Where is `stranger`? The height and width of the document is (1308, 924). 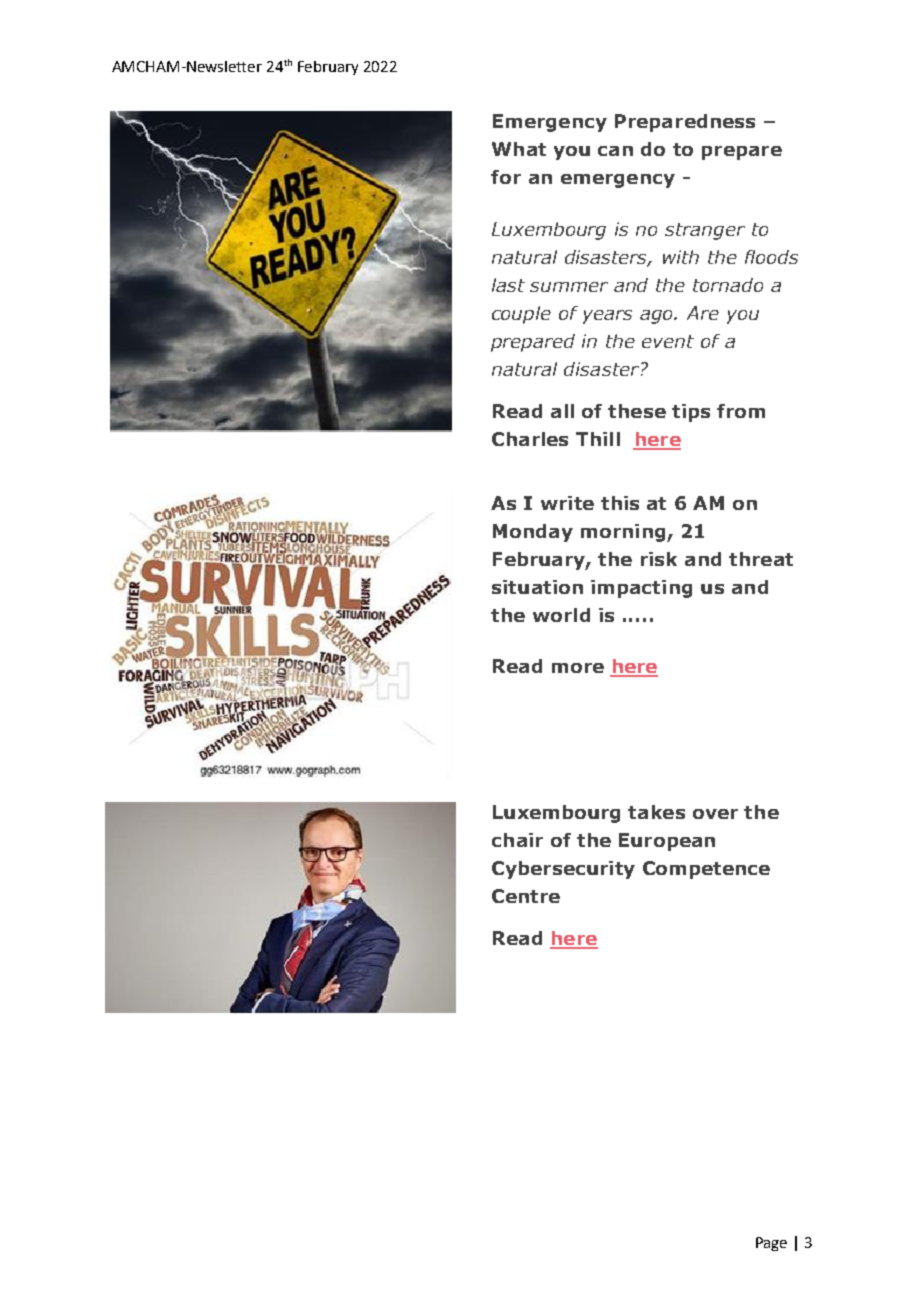 stranger is located at coordinates (705, 231).
